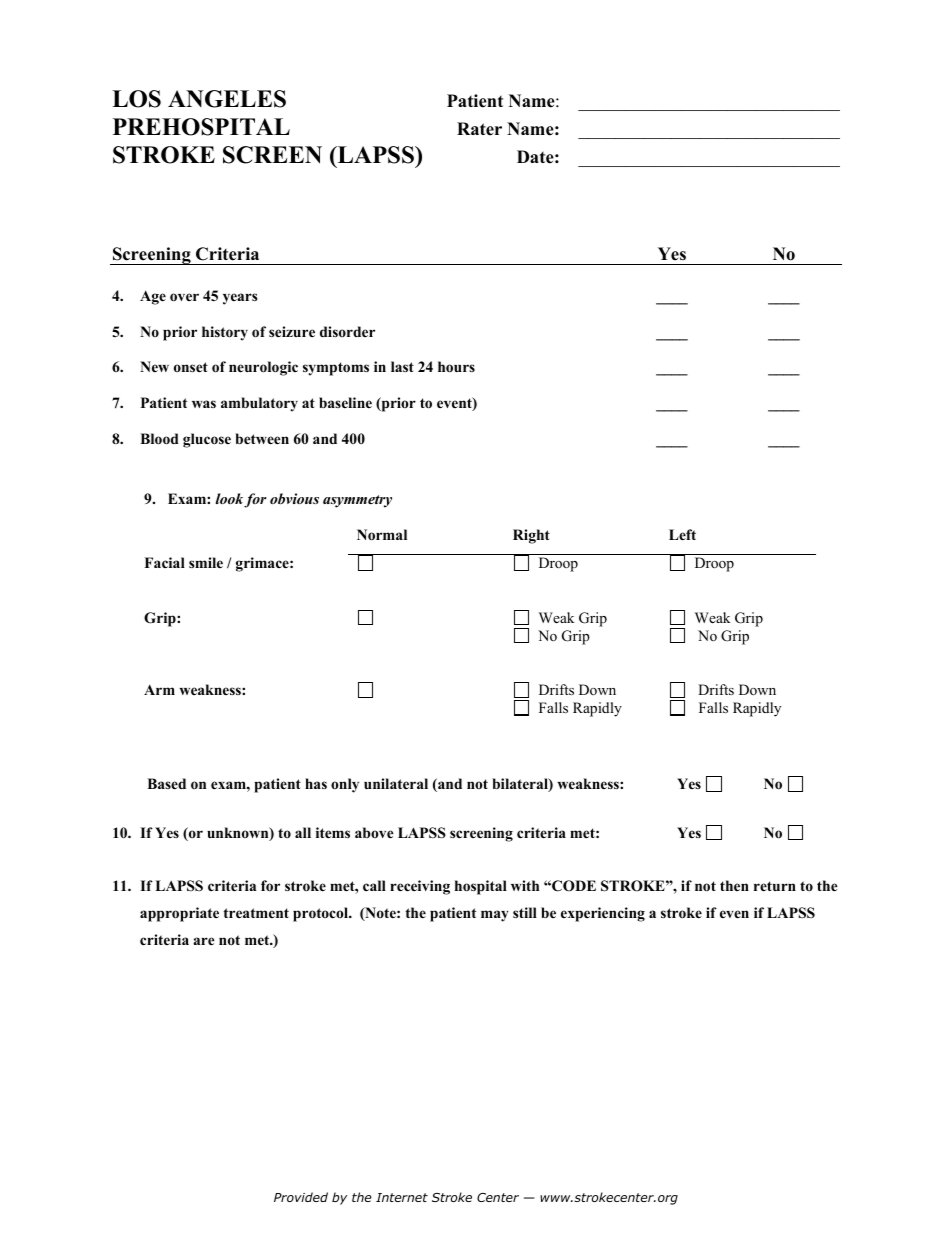  I want to click on hours, so click(456, 367).
